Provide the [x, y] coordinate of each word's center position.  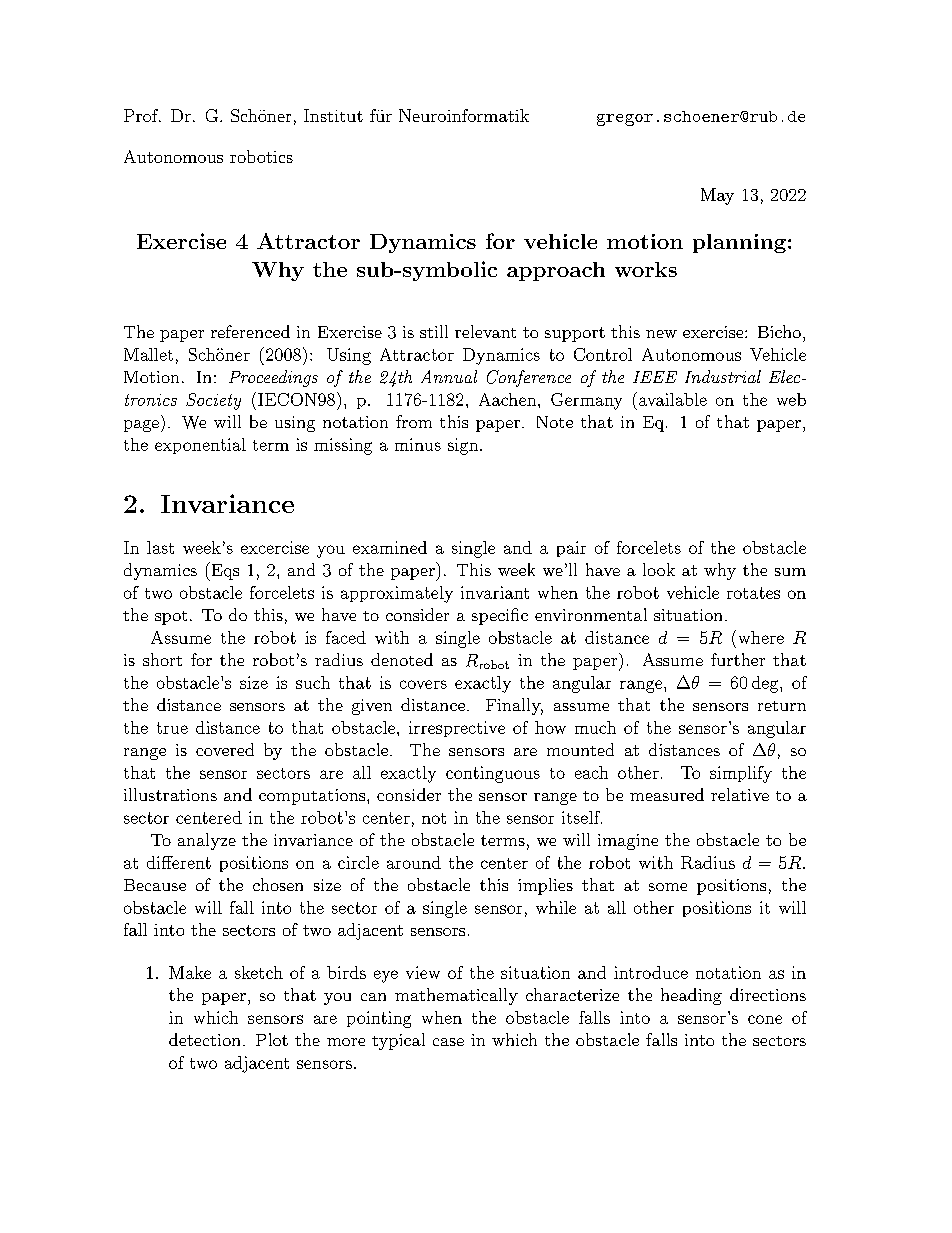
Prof [142, 115]
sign [463, 446]
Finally [514, 706]
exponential [200, 446]
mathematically [456, 996]
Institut [333, 115]
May [717, 196]
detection [204, 1039]
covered [225, 749]
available [671, 399]
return [782, 706]
